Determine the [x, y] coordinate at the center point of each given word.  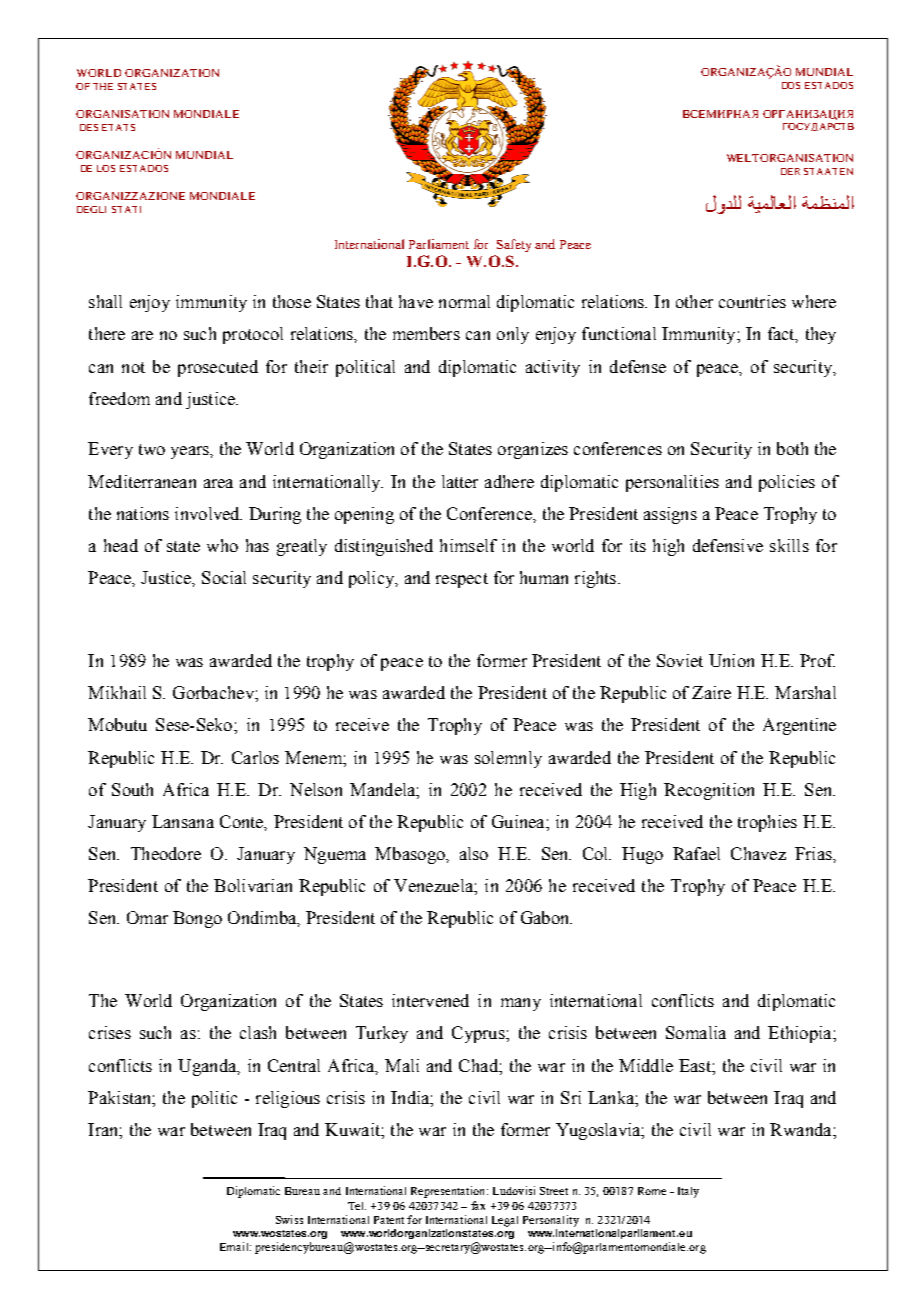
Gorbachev [214, 692]
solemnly [508, 759]
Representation [449, 1192]
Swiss [289, 1219]
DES [89, 127]
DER [790, 171]
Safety [514, 245]
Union [731, 660]
